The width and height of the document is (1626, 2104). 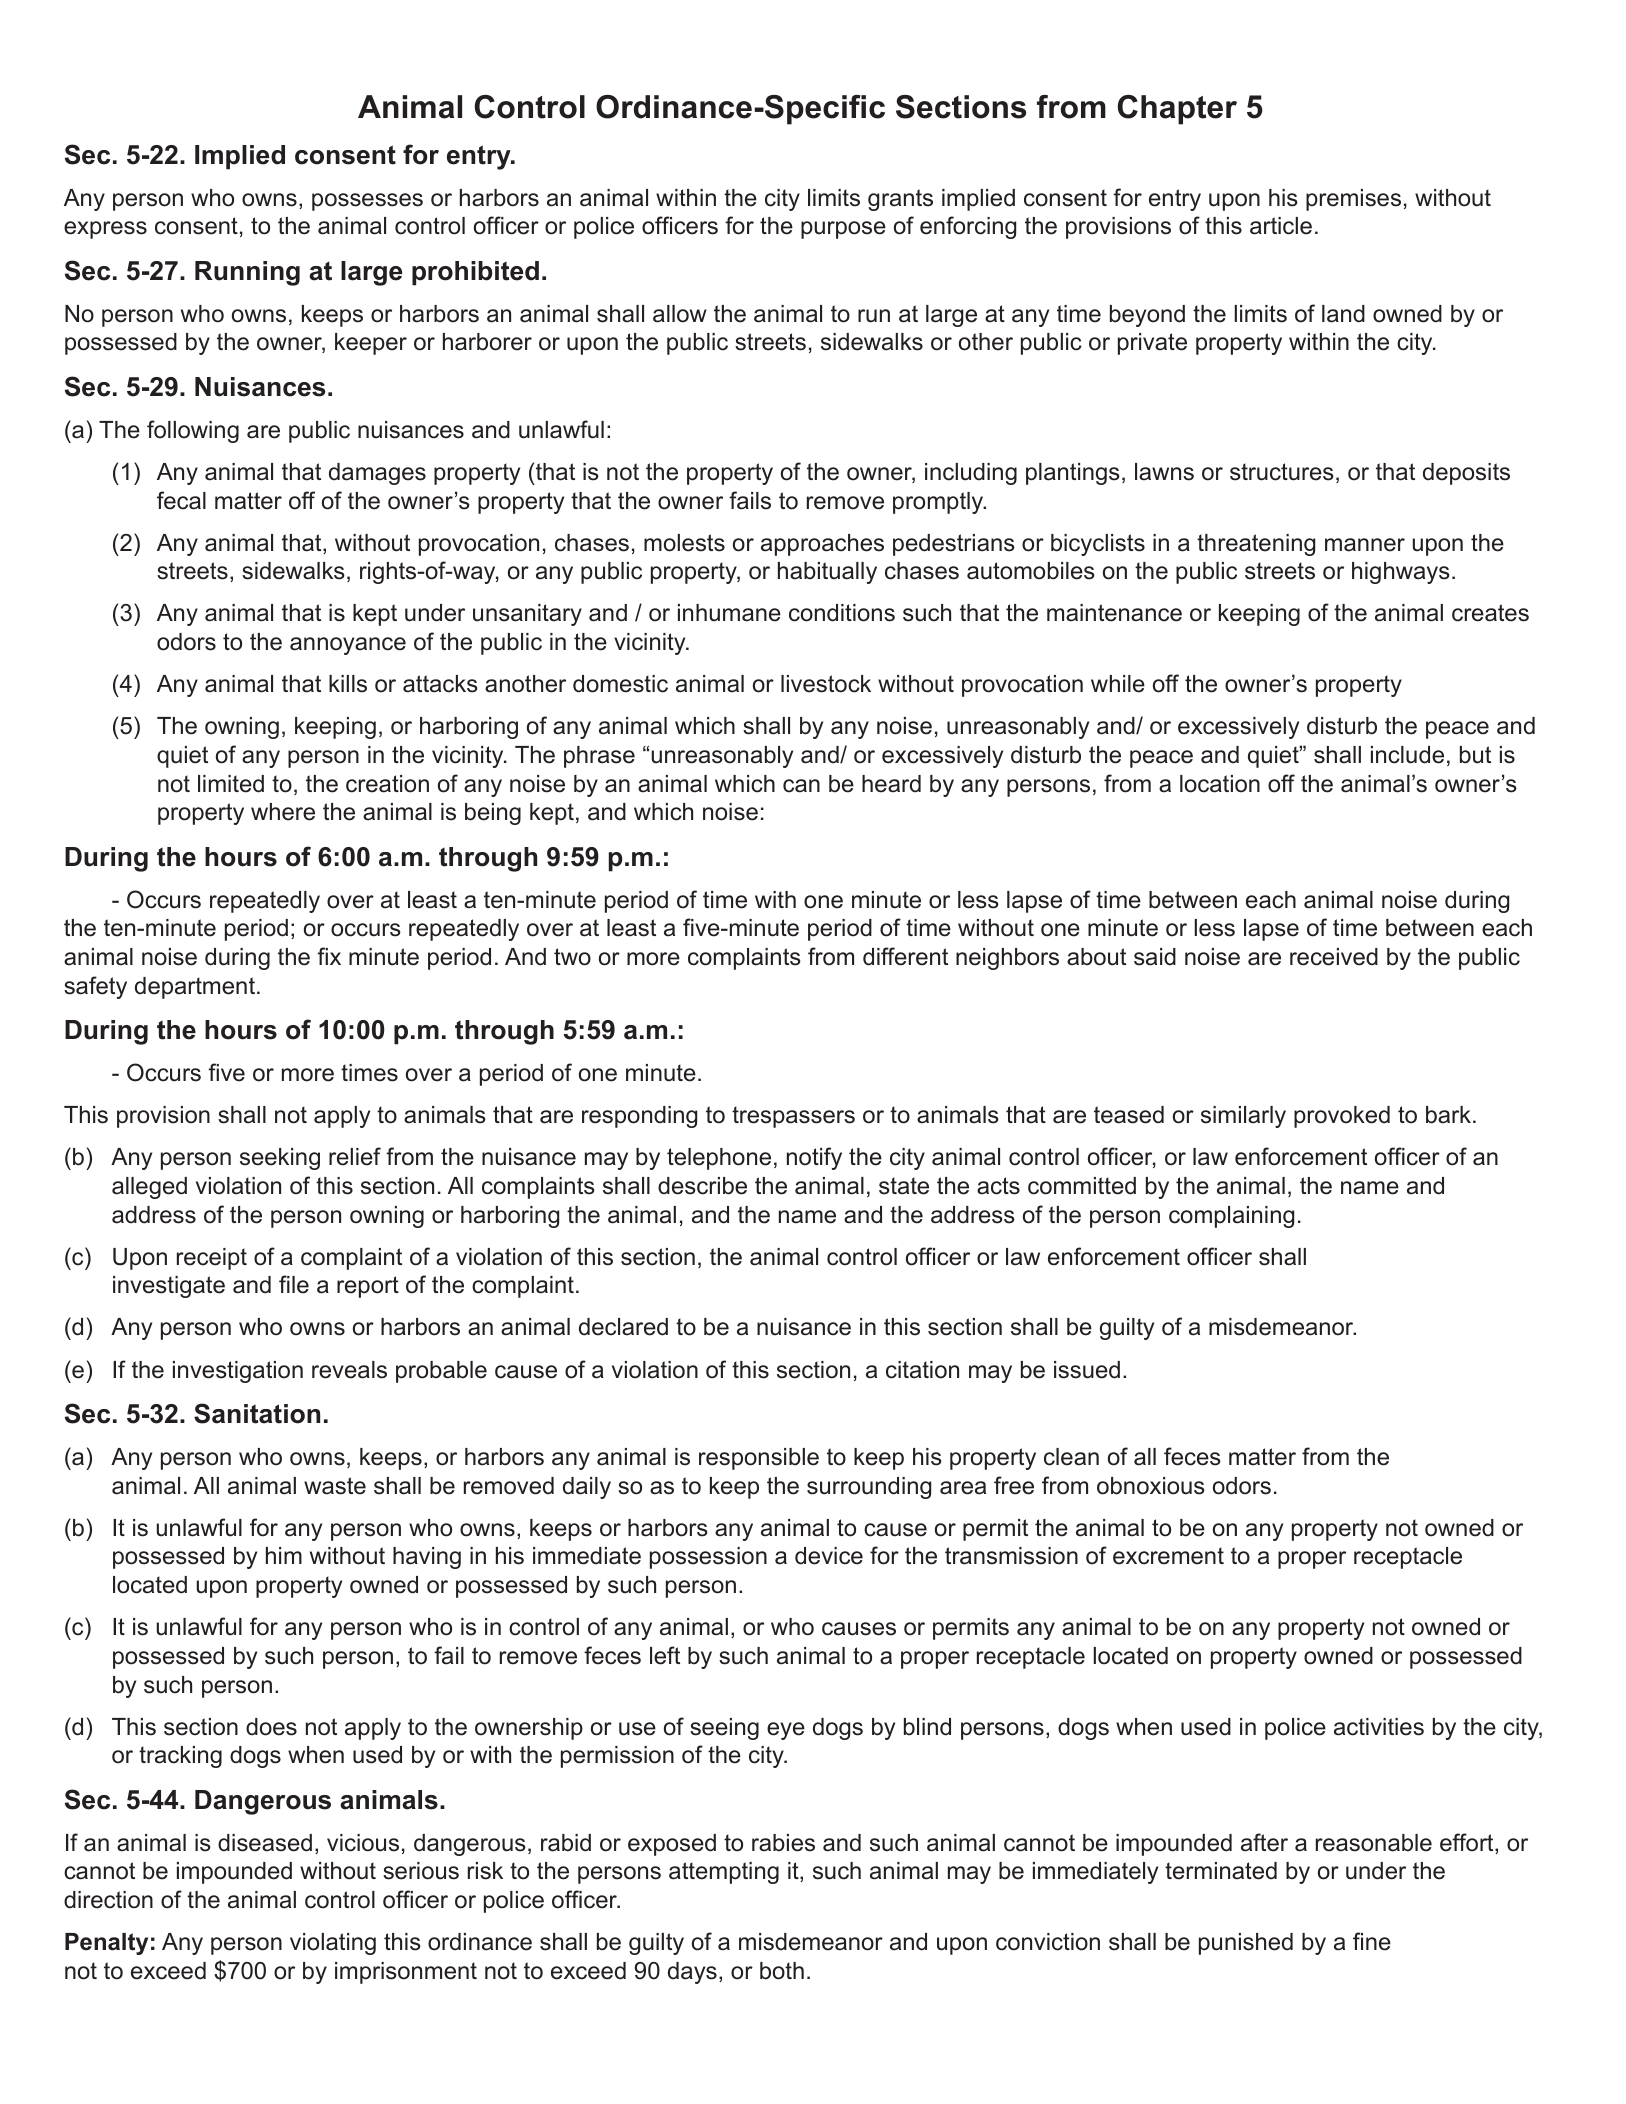 What do you see at coordinates (891, 784) in the document?
I see `heard` at bounding box center [891, 784].
